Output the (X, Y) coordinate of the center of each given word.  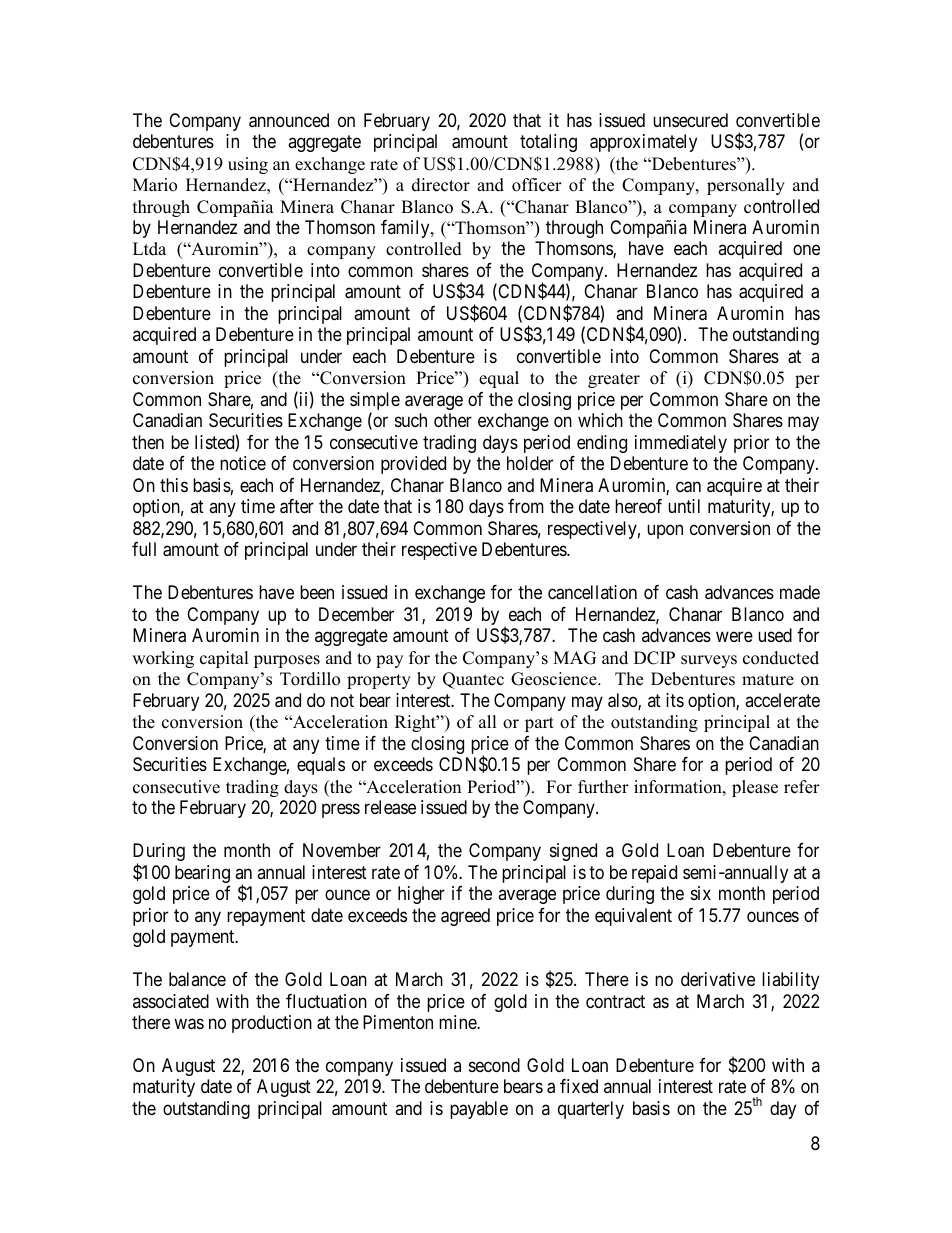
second (494, 1065)
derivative (718, 979)
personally (746, 186)
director (441, 185)
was (189, 1024)
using (248, 165)
